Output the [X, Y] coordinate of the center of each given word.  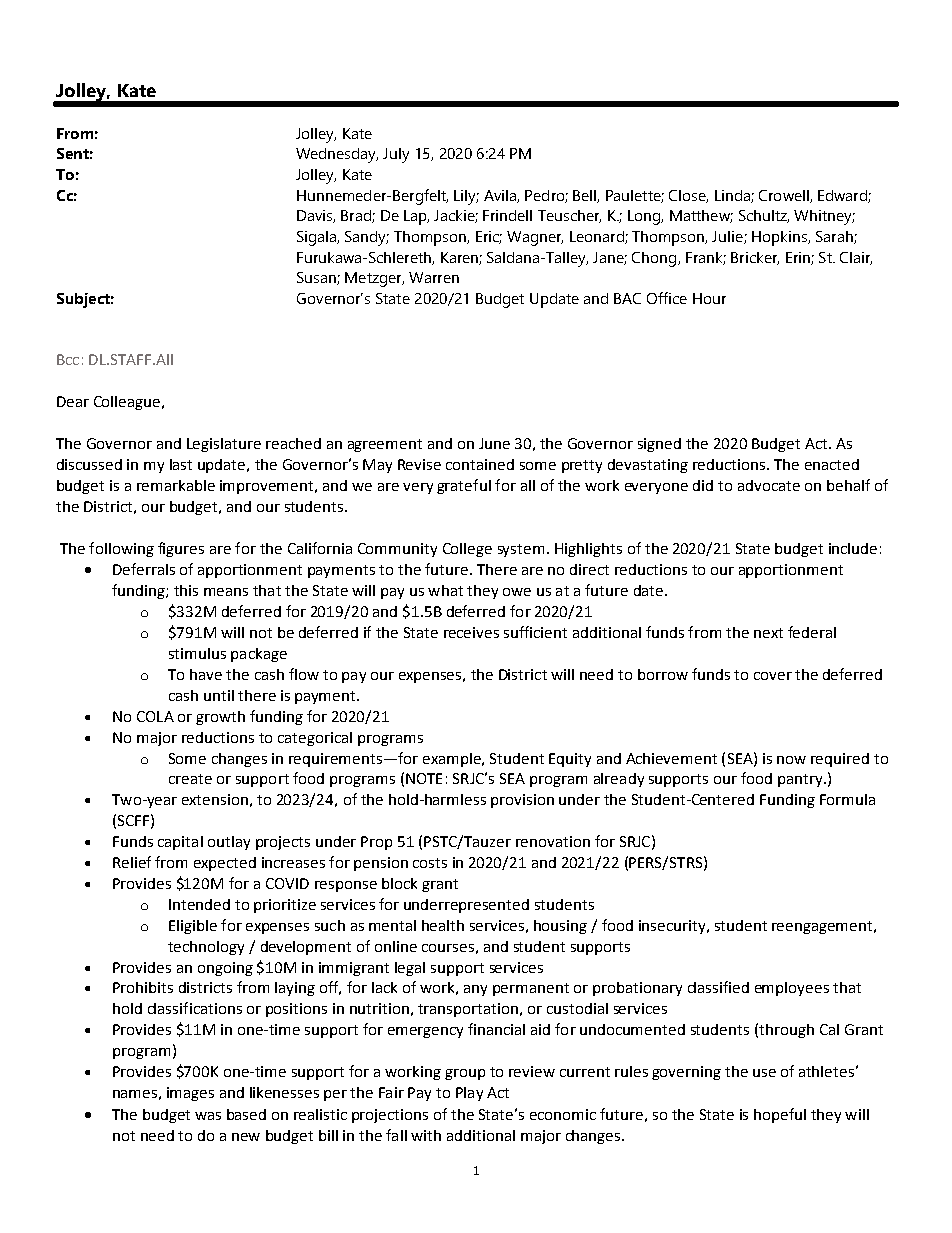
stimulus [197, 653]
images [190, 1094]
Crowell [785, 196]
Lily [466, 197]
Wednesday [337, 155]
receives [471, 632]
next [768, 633]
